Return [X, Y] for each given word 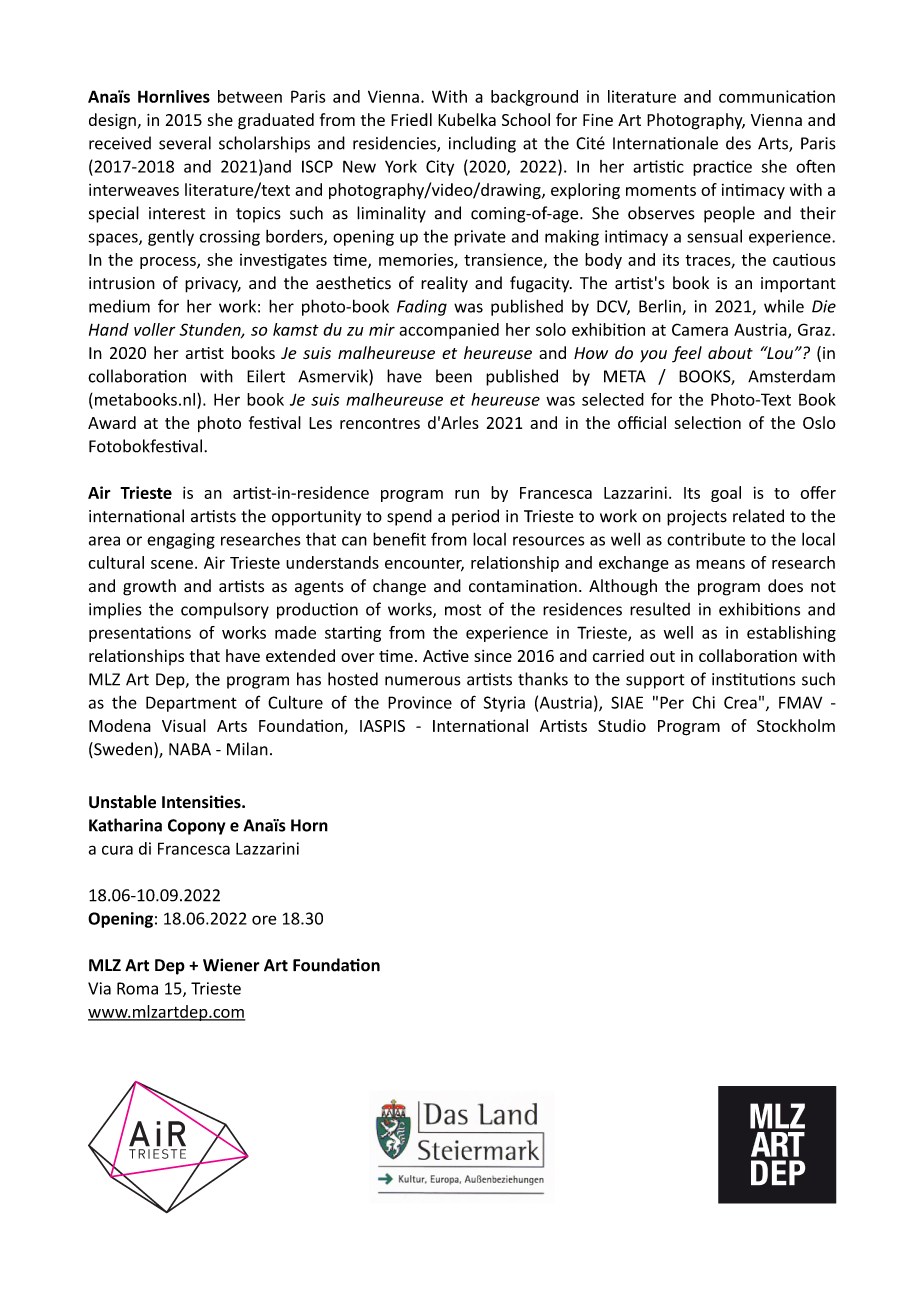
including [482, 144]
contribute [706, 539]
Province [420, 702]
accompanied [449, 331]
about [730, 352]
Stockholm [796, 725]
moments [661, 190]
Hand [109, 329]
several [185, 143]
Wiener [231, 965]
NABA [190, 749]
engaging [181, 541]
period [475, 517]
